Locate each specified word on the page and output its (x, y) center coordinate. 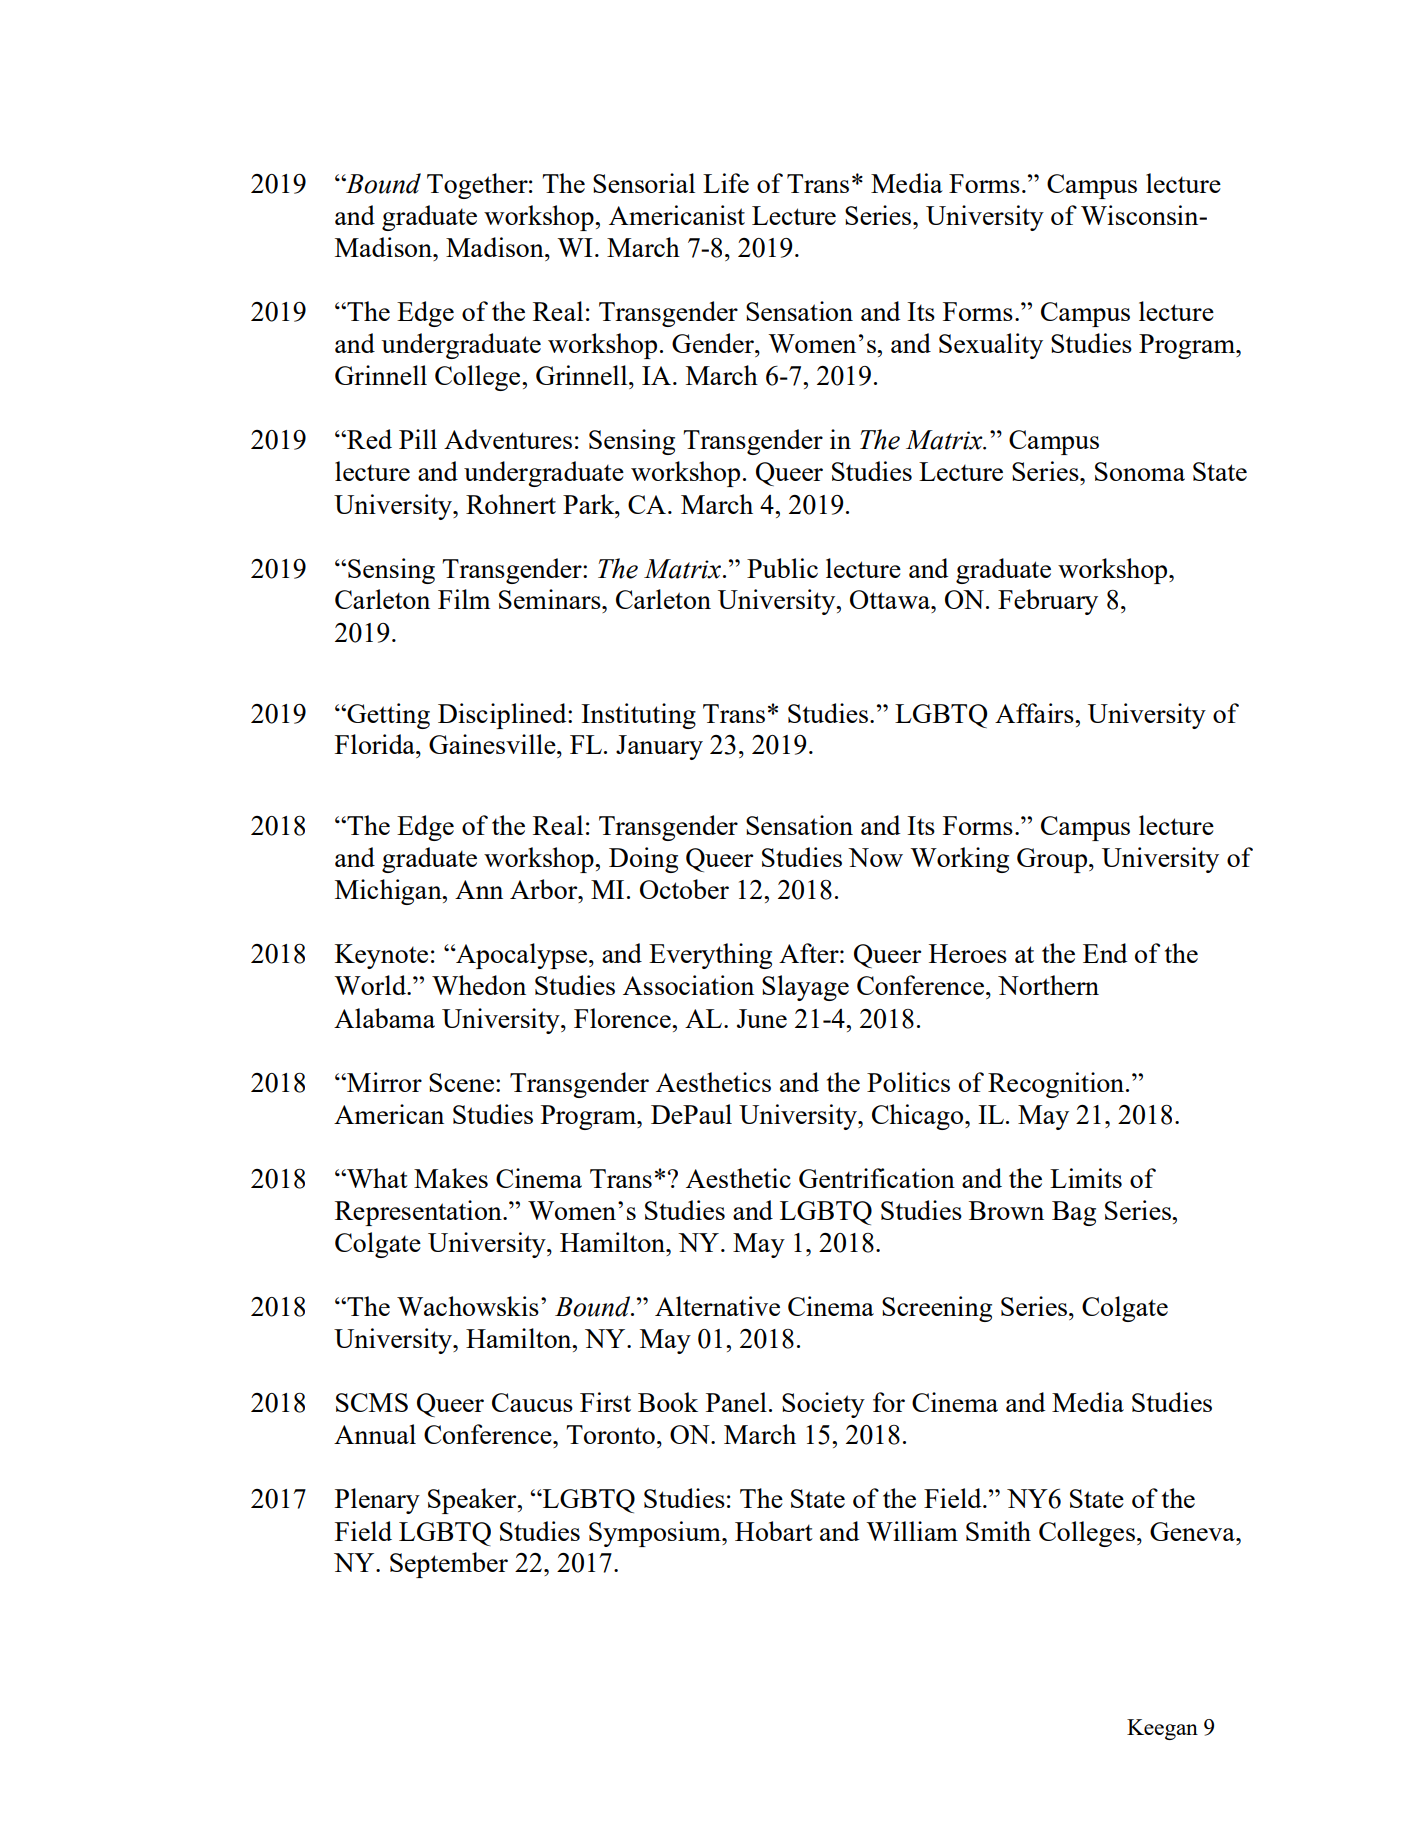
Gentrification (877, 1178)
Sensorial (644, 183)
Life (726, 183)
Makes (451, 1178)
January (659, 747)
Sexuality (991, 346)
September (449, 1565)
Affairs (1035, 713)
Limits (1086, 1178)
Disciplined (503, 716)
